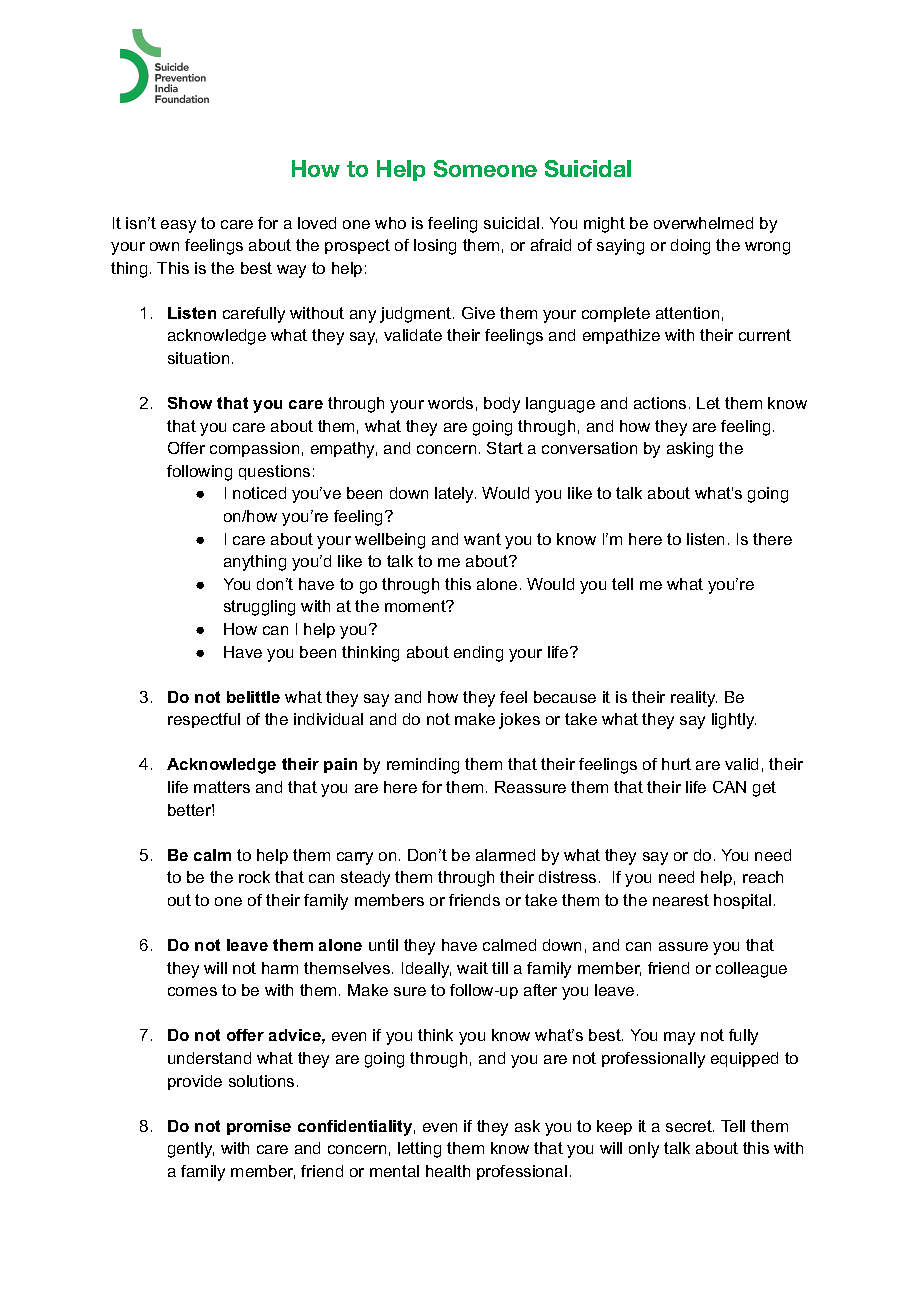  What do you see at coordinates (485, 168) in the image?
I see `Someone` at bounding box center [485, 168].
